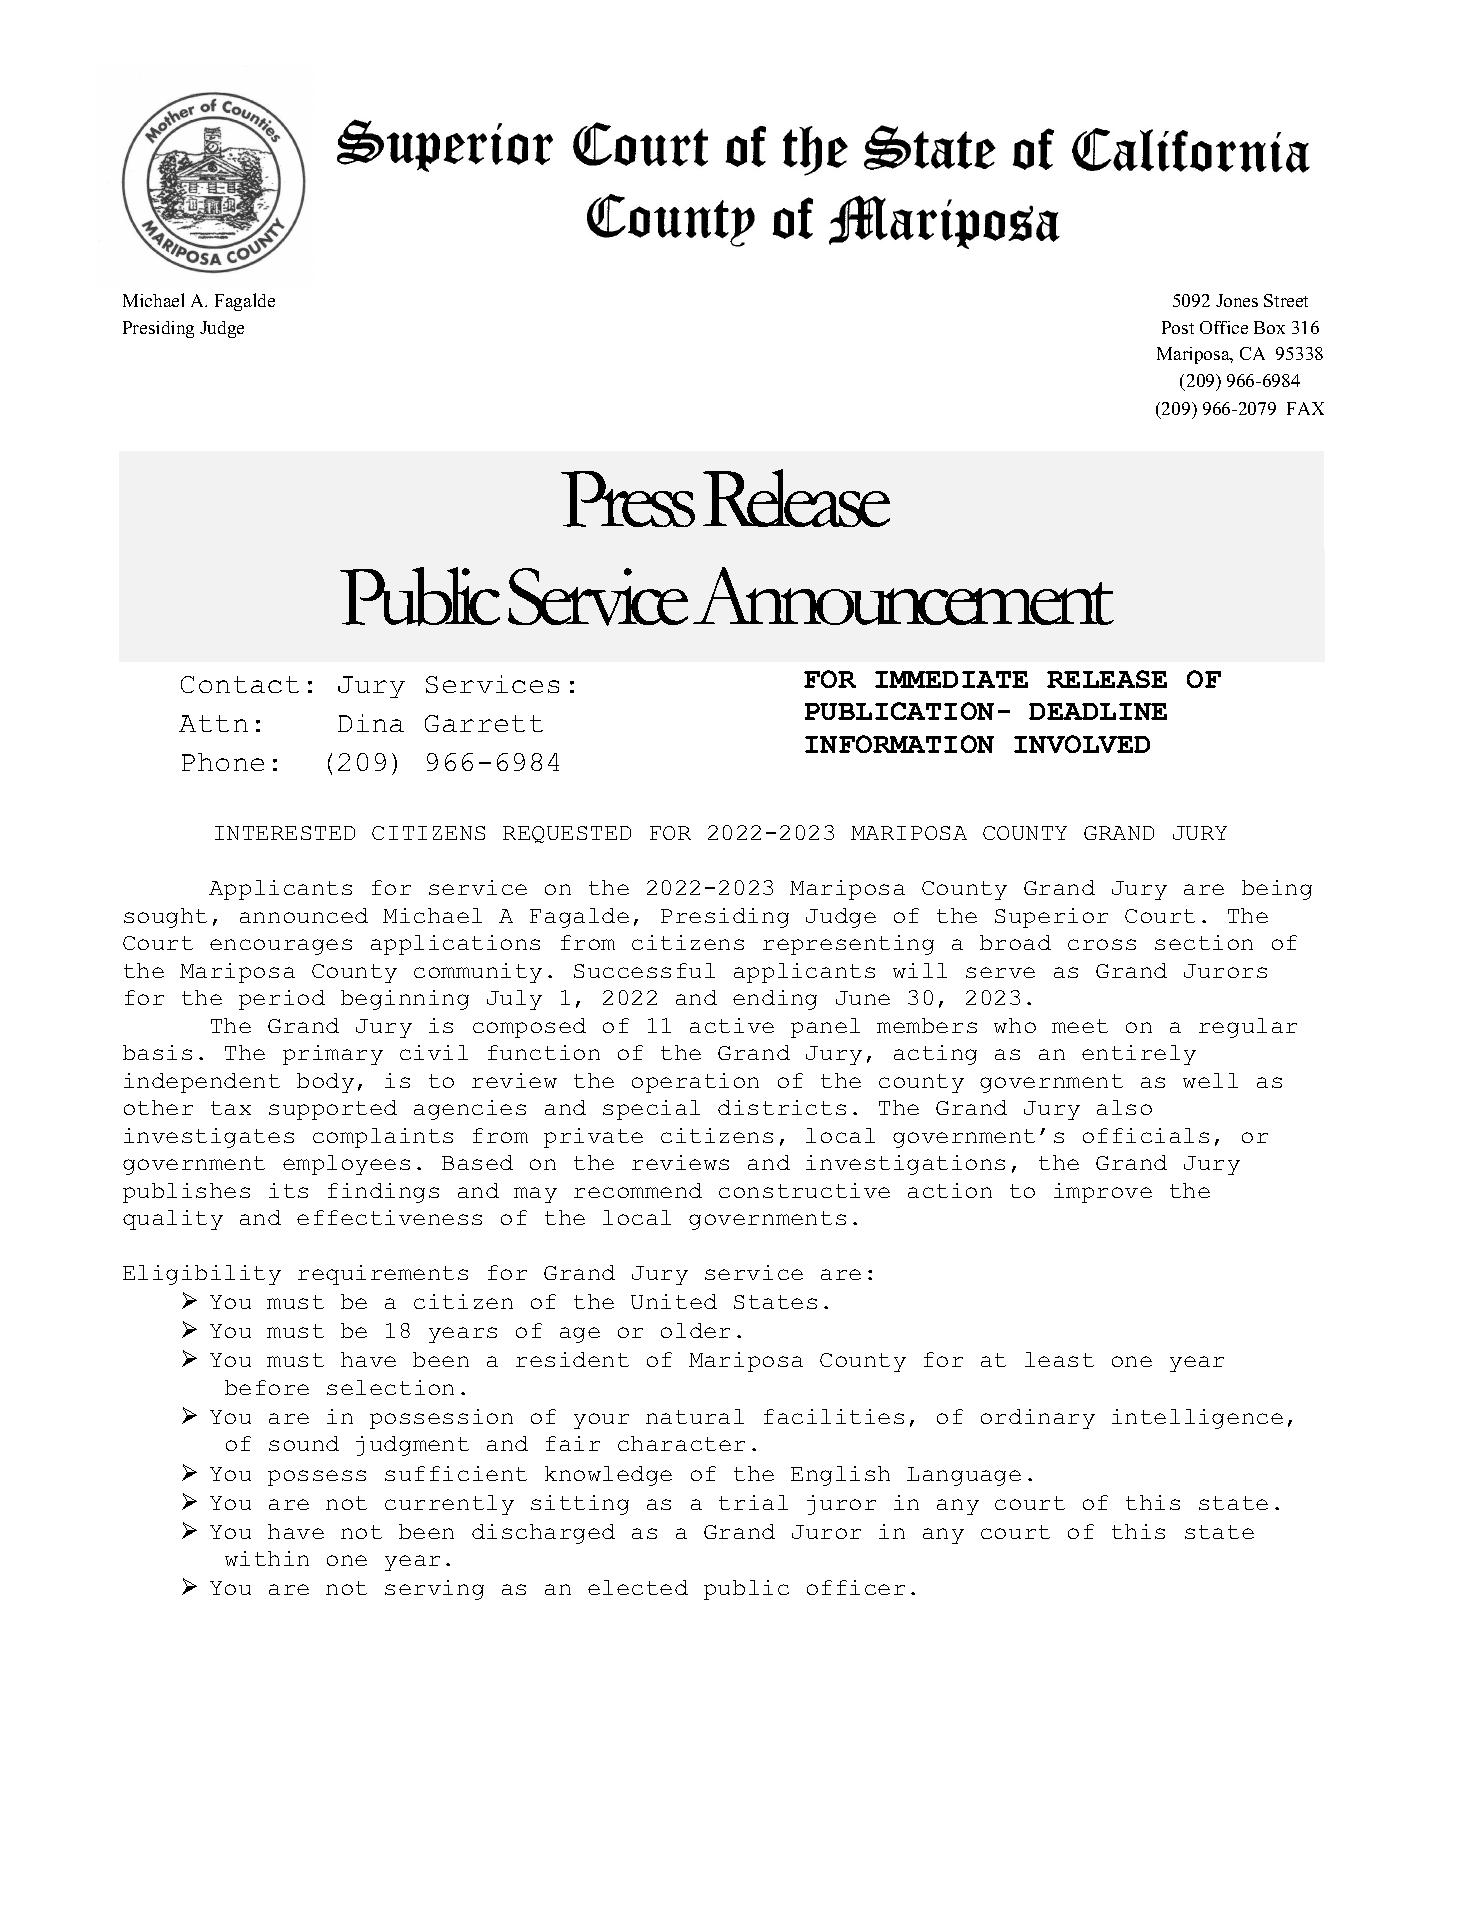 This screenshot has width=1484, height=1921. Describe the element at coordinates (1178, 327) in the screenshot. I see `Post` at that location.
